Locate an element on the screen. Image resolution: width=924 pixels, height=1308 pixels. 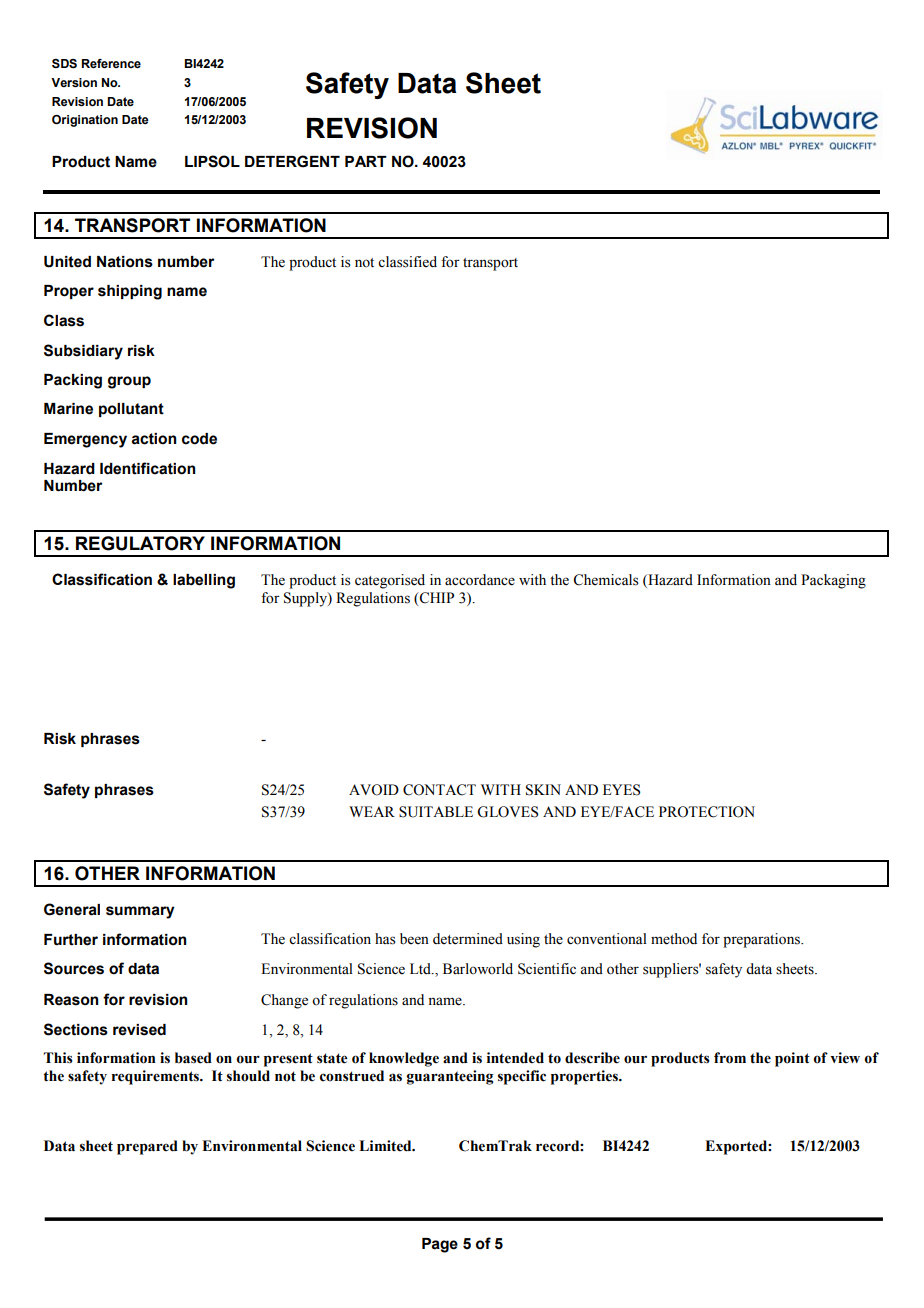
PART is located at coordinates (366, 161).
